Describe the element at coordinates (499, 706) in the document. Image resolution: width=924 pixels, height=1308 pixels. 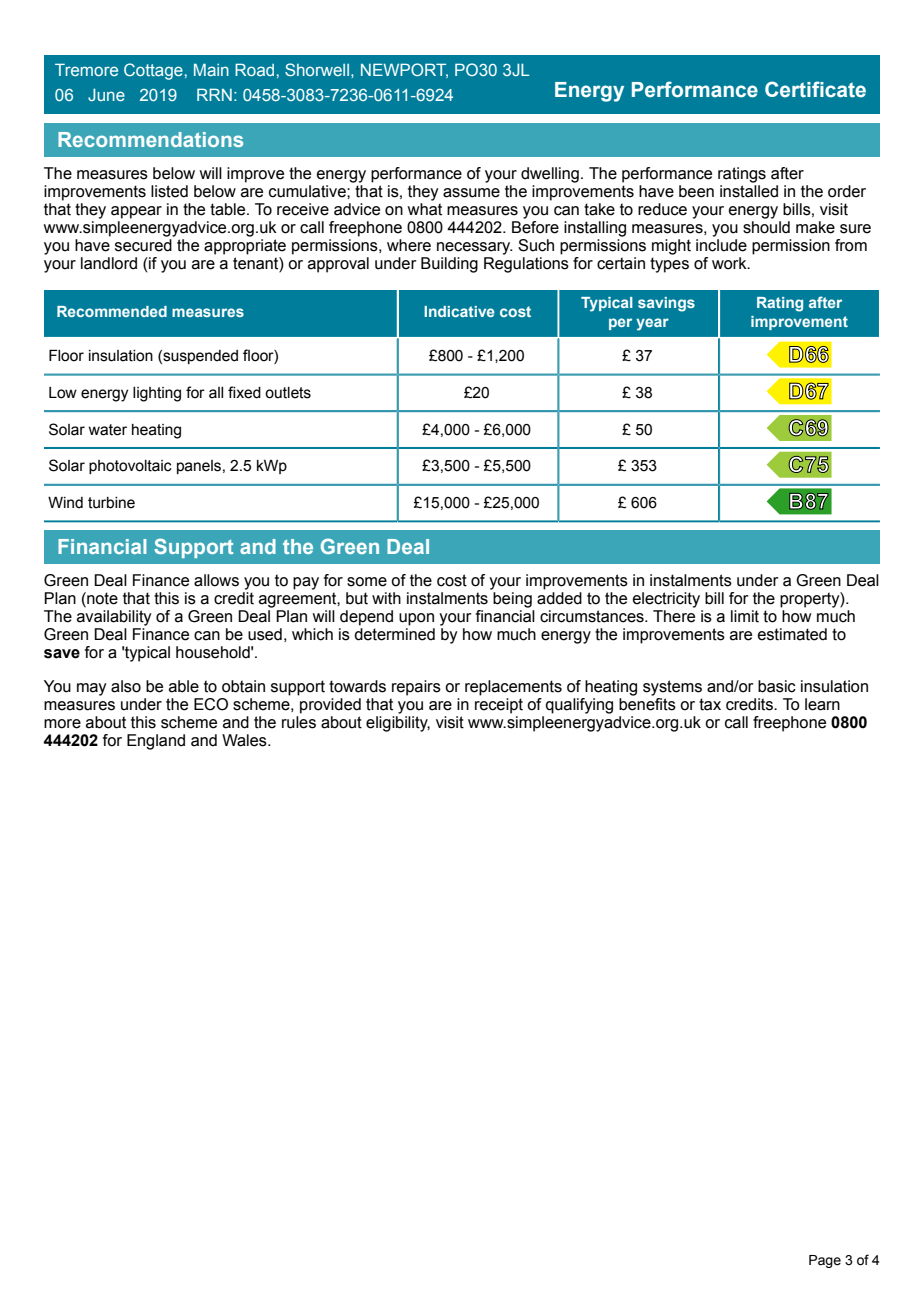
I see `receipt` at that location.
